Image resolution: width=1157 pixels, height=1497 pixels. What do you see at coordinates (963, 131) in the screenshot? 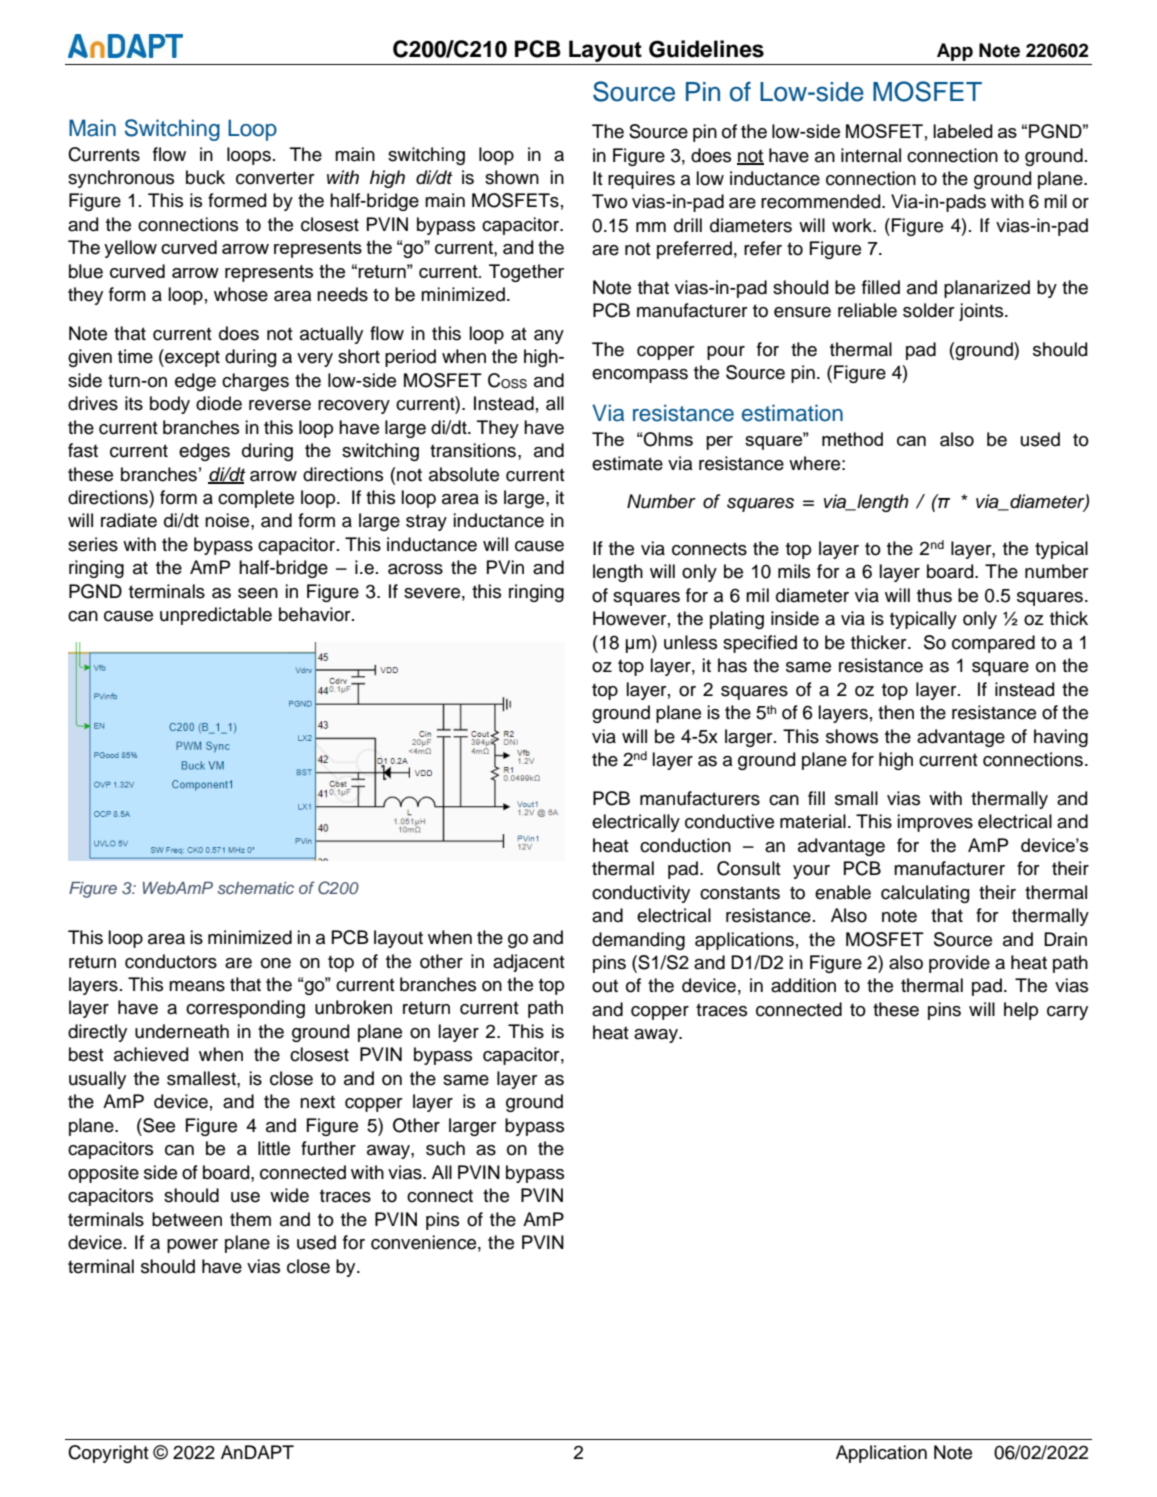
I see `labeled` at bounding box center [963, 131].
